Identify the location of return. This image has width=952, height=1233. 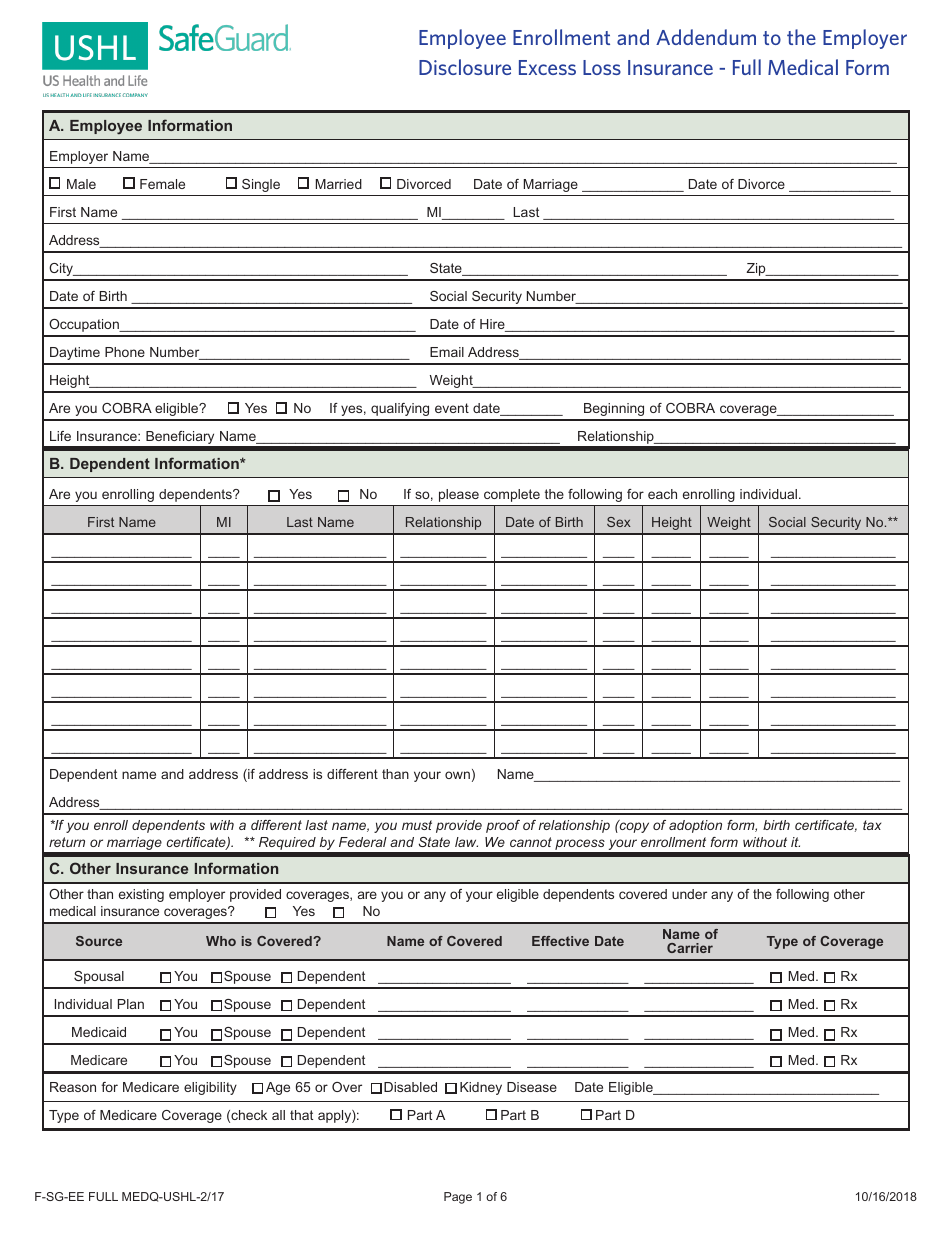
(67, 842).
